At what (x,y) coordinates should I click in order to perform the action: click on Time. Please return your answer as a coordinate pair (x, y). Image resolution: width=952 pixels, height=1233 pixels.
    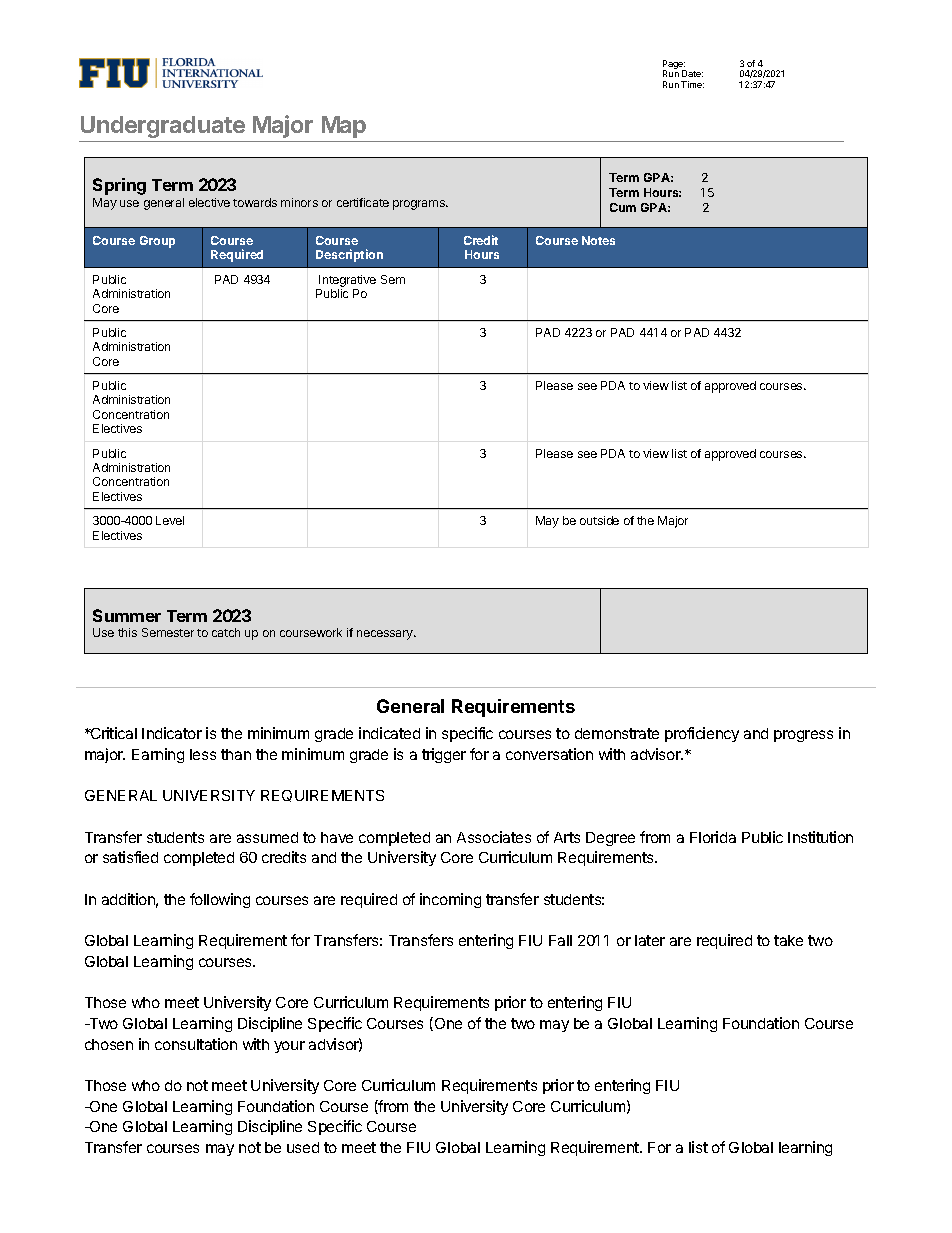
    Looking at the image, I should click on (692, 84).
